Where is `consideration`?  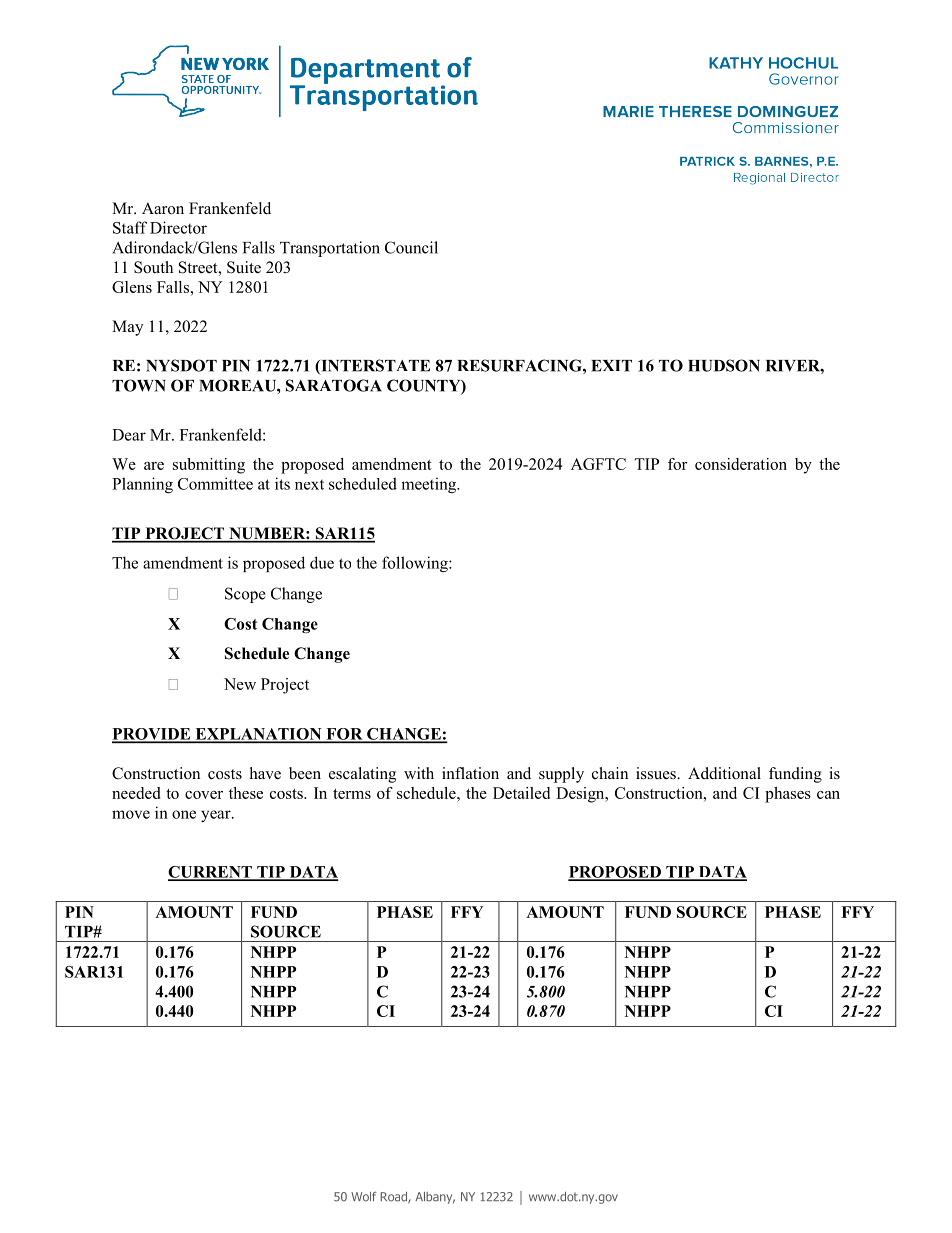
consideration is located at coordinates (741, 464).
